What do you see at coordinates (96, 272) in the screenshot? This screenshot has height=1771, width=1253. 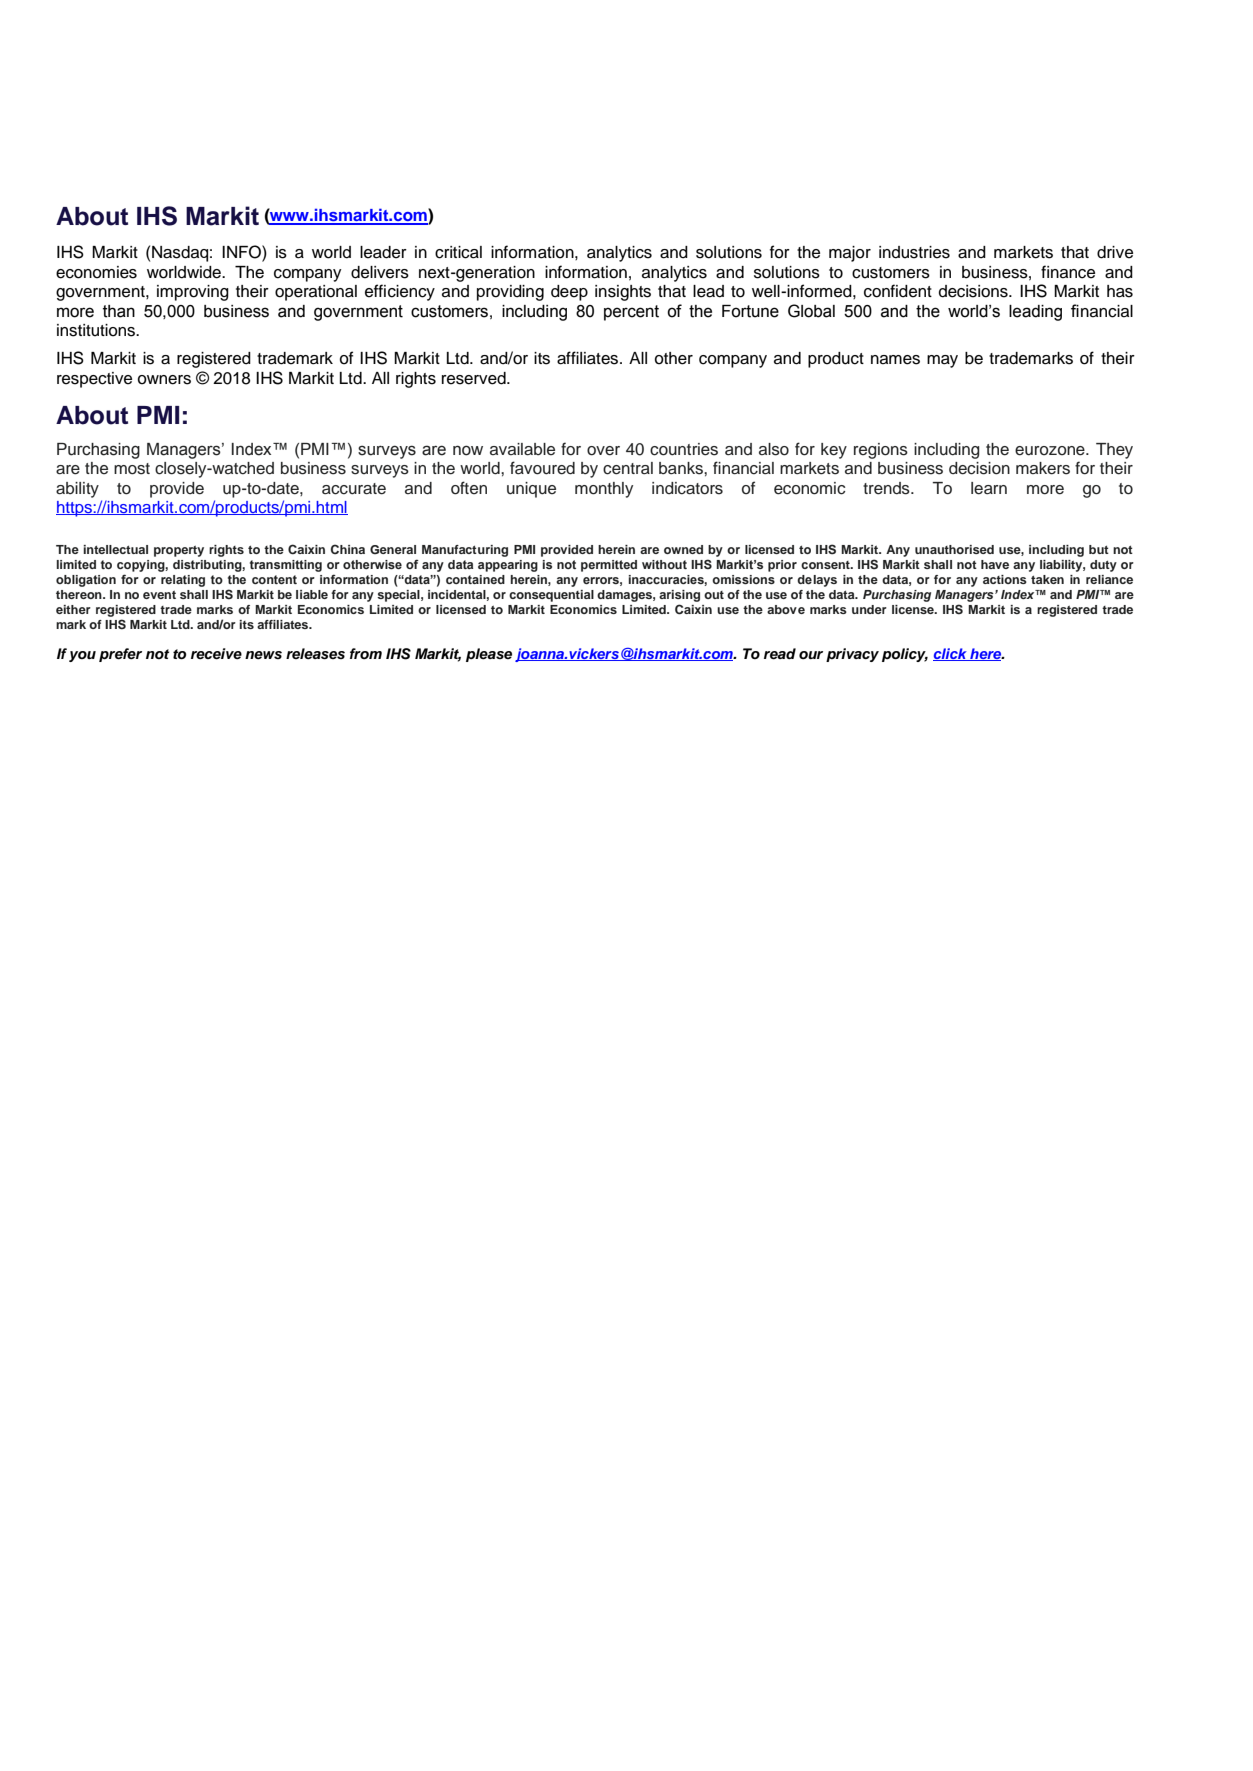 I see `economies` at bounding box center [96, 272].
